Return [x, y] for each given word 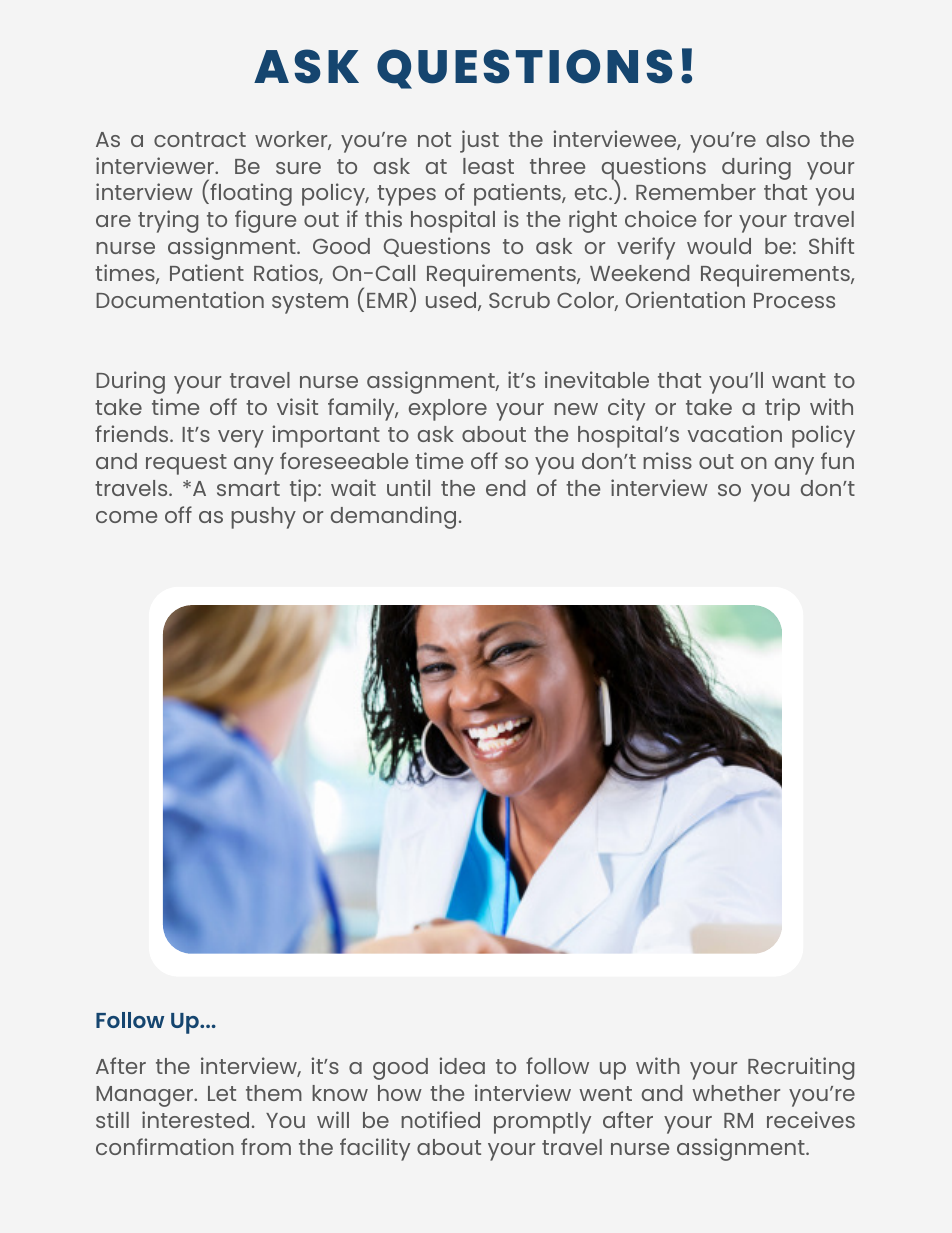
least [488, 166]
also [788, 139]
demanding [393, 517]
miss [667, 460]
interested [195, 1119]
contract [200, 139]
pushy [263, 518]
